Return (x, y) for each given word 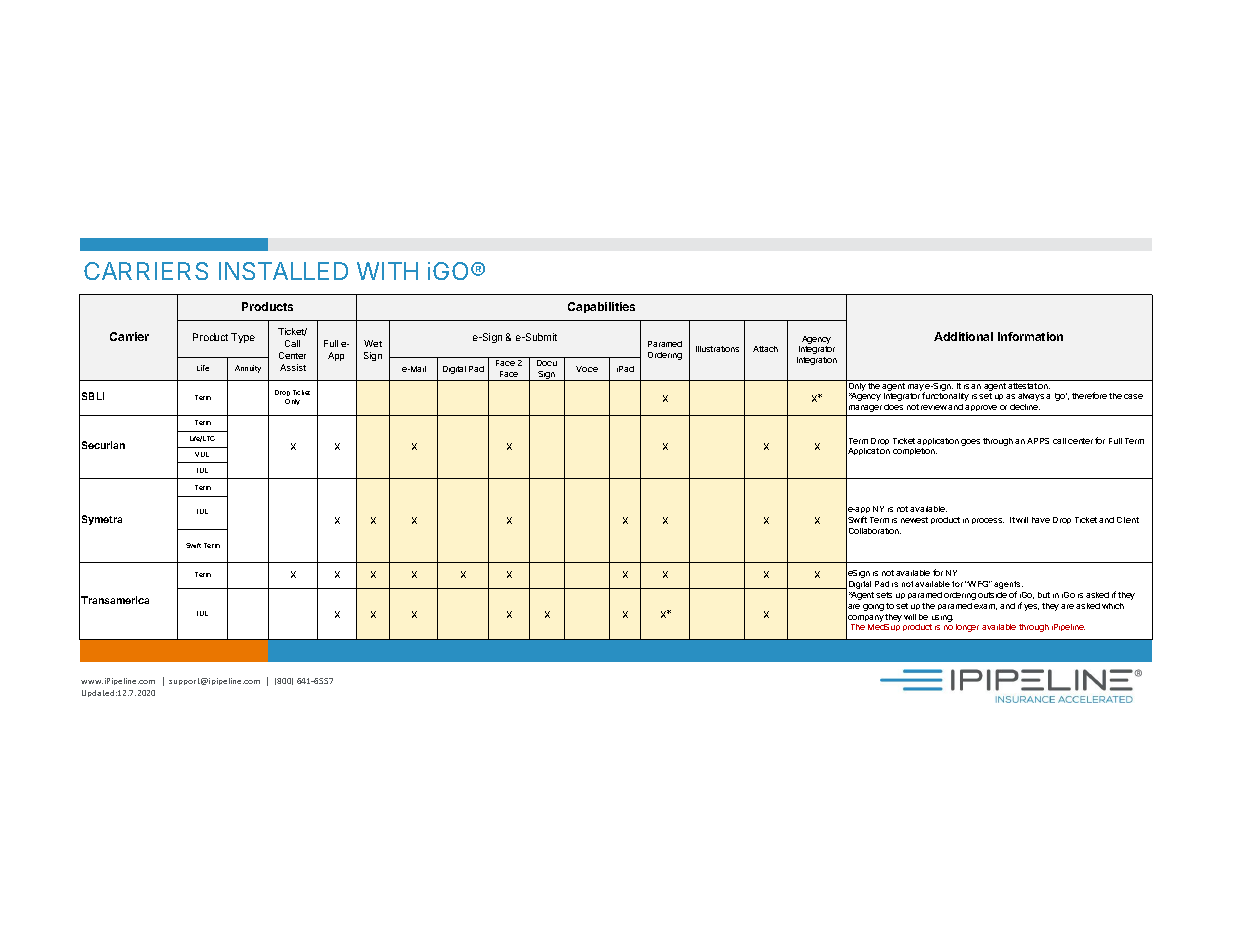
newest (914, 520)
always (1031, 397)
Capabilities (601, 307)
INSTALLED (283, 271)
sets (884, 595)
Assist (293, 367)
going (873, 607)
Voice (587, 369)
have (1041, 520)
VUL (202, 454)
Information (1030, 336)
